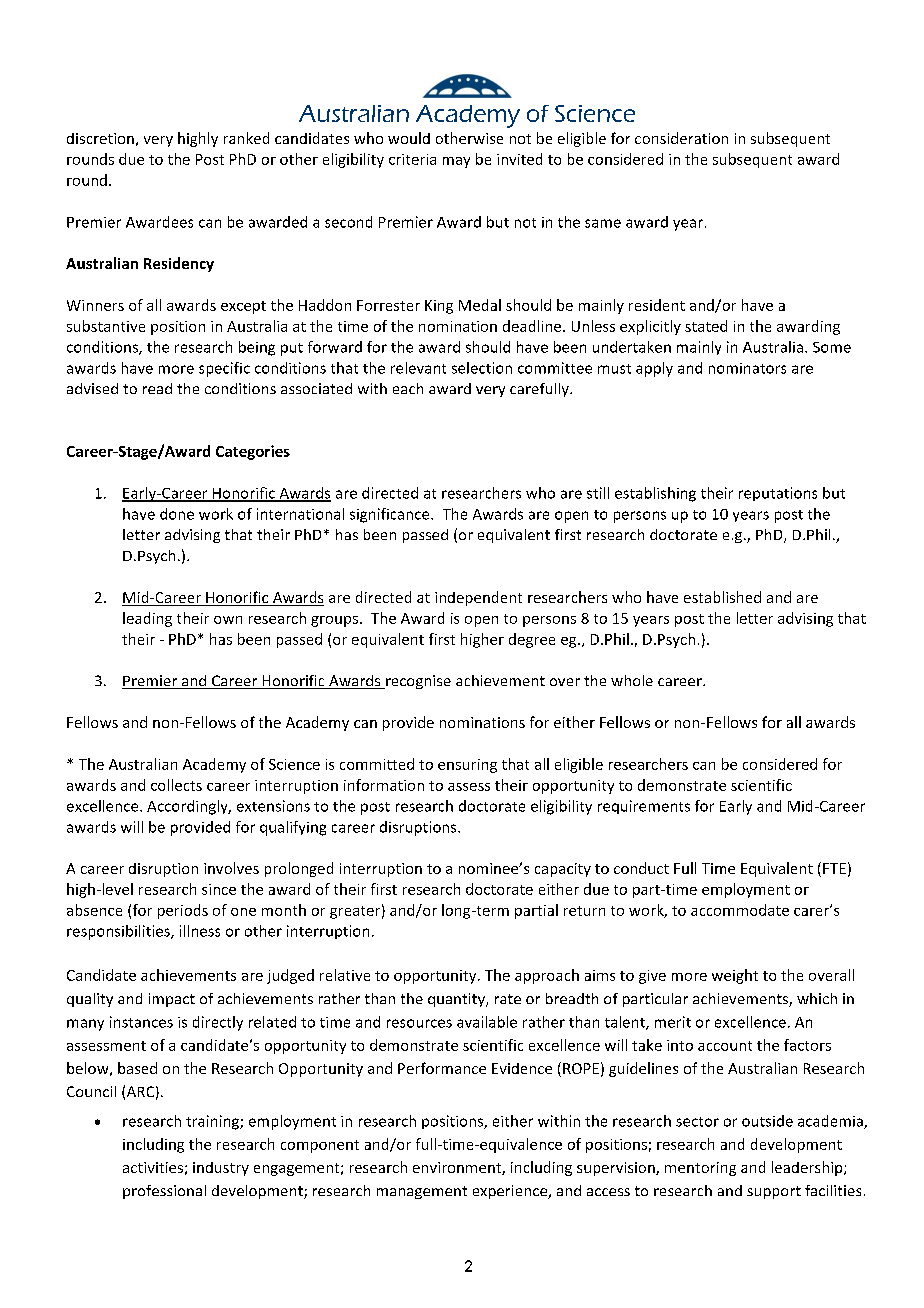 Image resolution: width=924 pixels, height=1308 pixels. What do you see at coordinates (456, 162) in the image?
I see `may` at bounding box center [456, 162].
